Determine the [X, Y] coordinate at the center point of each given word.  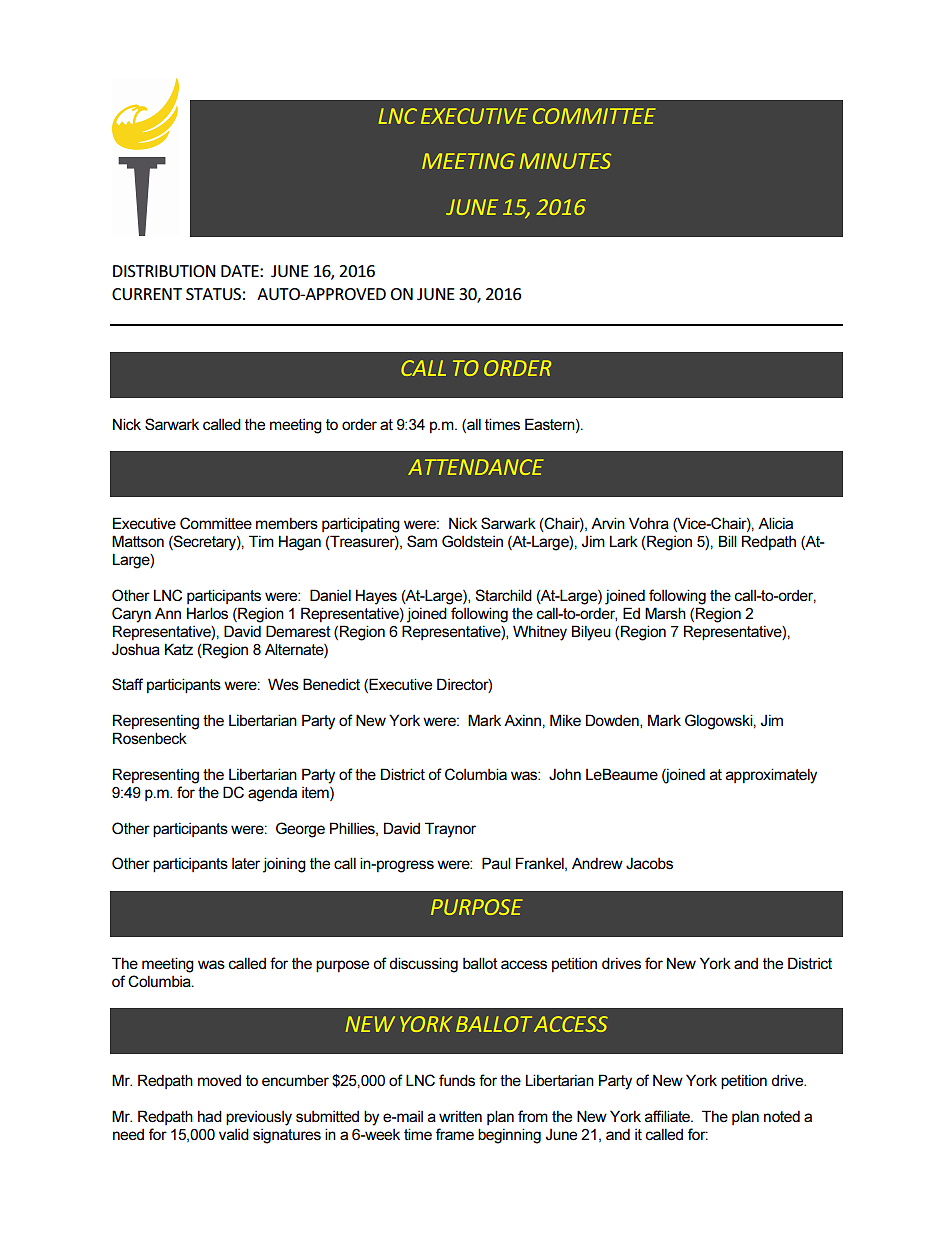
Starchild [503, 595]
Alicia [775, 523]
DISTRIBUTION [164, 271]
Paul [496, 863]
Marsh [665, 613]
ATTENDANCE [476, 467]
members [287, 523]
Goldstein [472, 541]
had [210, 1116]
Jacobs [649, 863]
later [246, 863]
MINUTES [565, 161]
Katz [179, 649]
